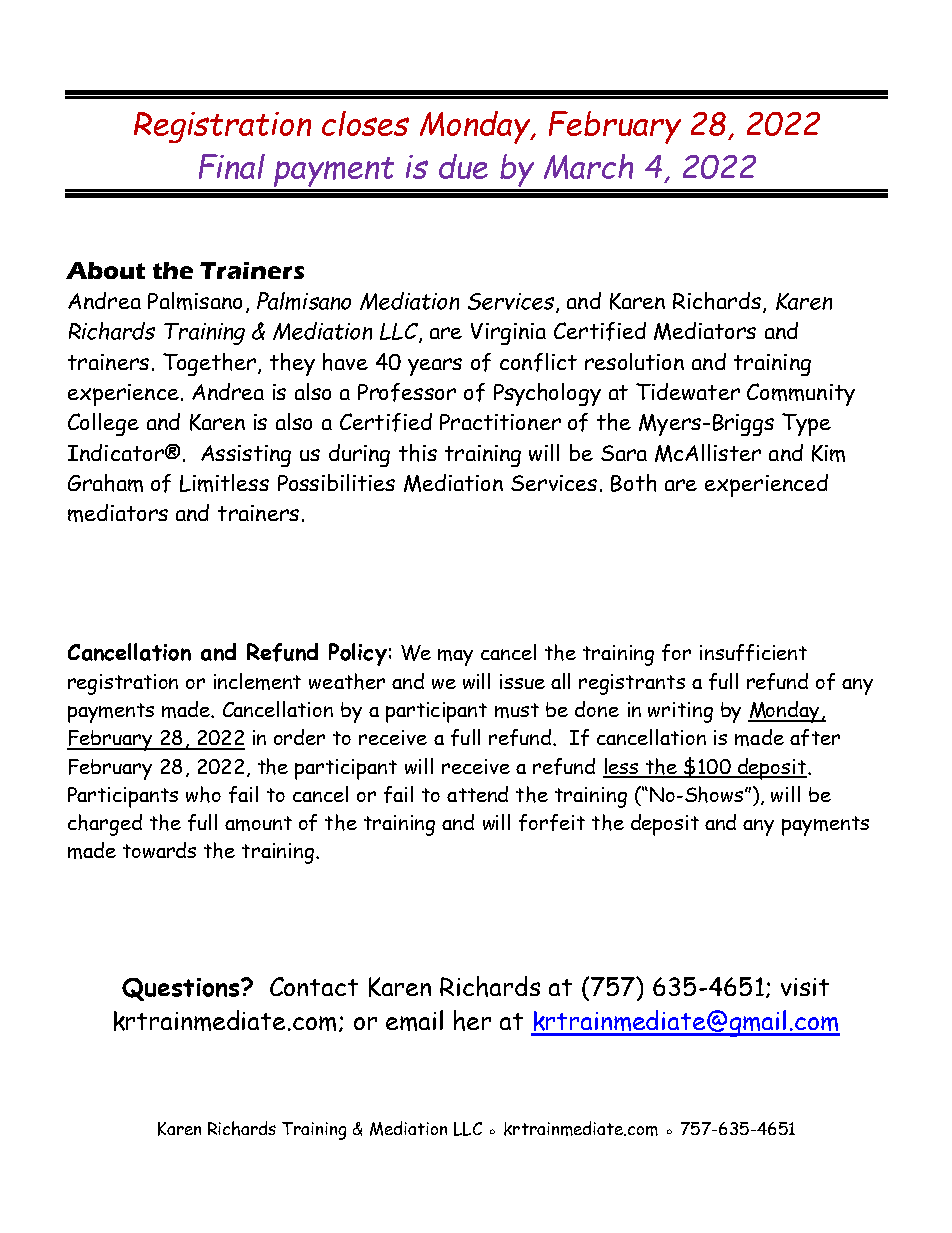 This document has height=1233, width=952. I want to click on may, so click(455, 657).
